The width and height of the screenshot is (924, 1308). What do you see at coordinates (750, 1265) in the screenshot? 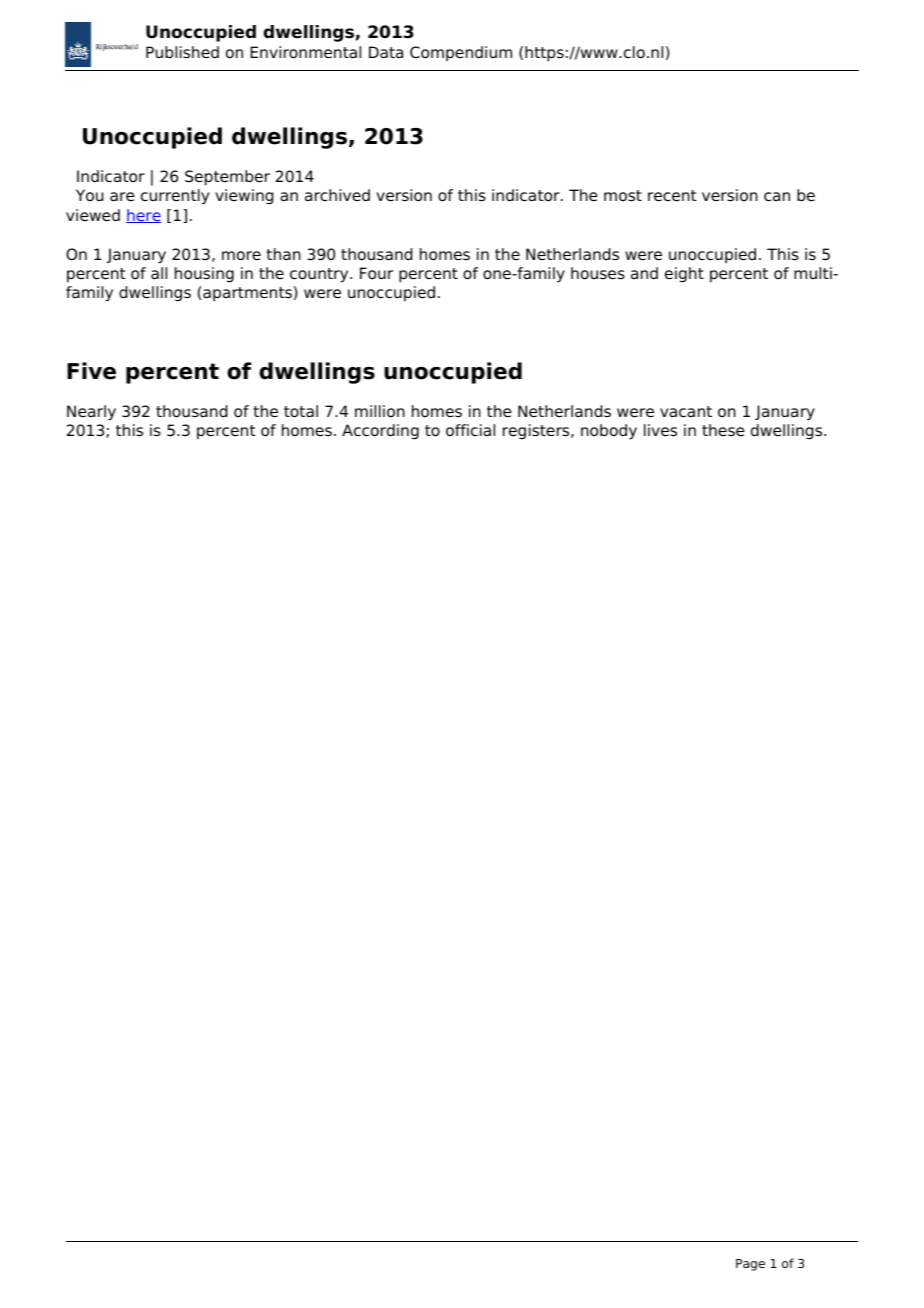
I see `Page` at bounding box center [750, 1265].
